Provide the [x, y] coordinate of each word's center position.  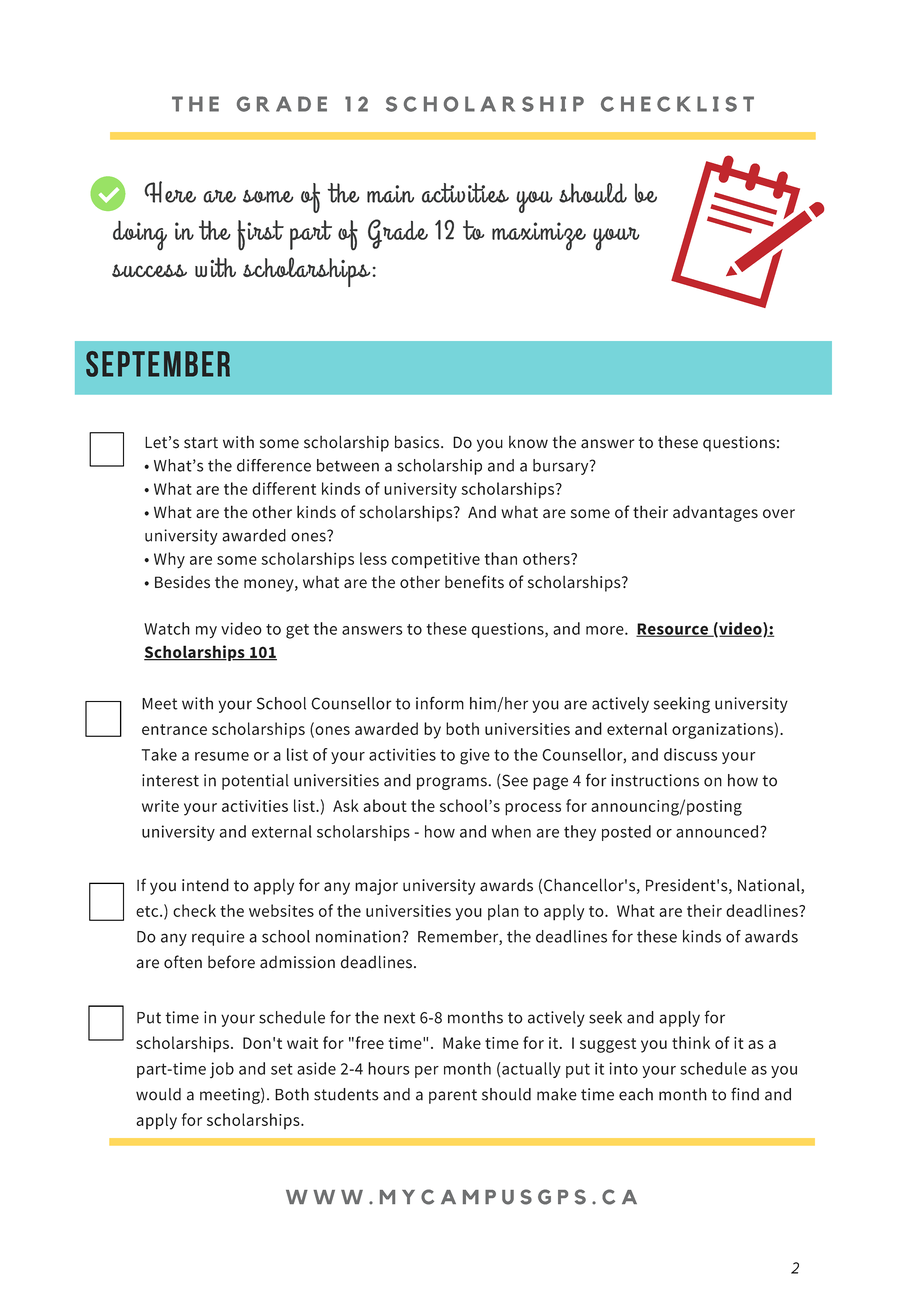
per [427, 1072]
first [260, 235]
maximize [539, 236]
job [222, 1070]
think [691, 1042]
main [390, 194]
